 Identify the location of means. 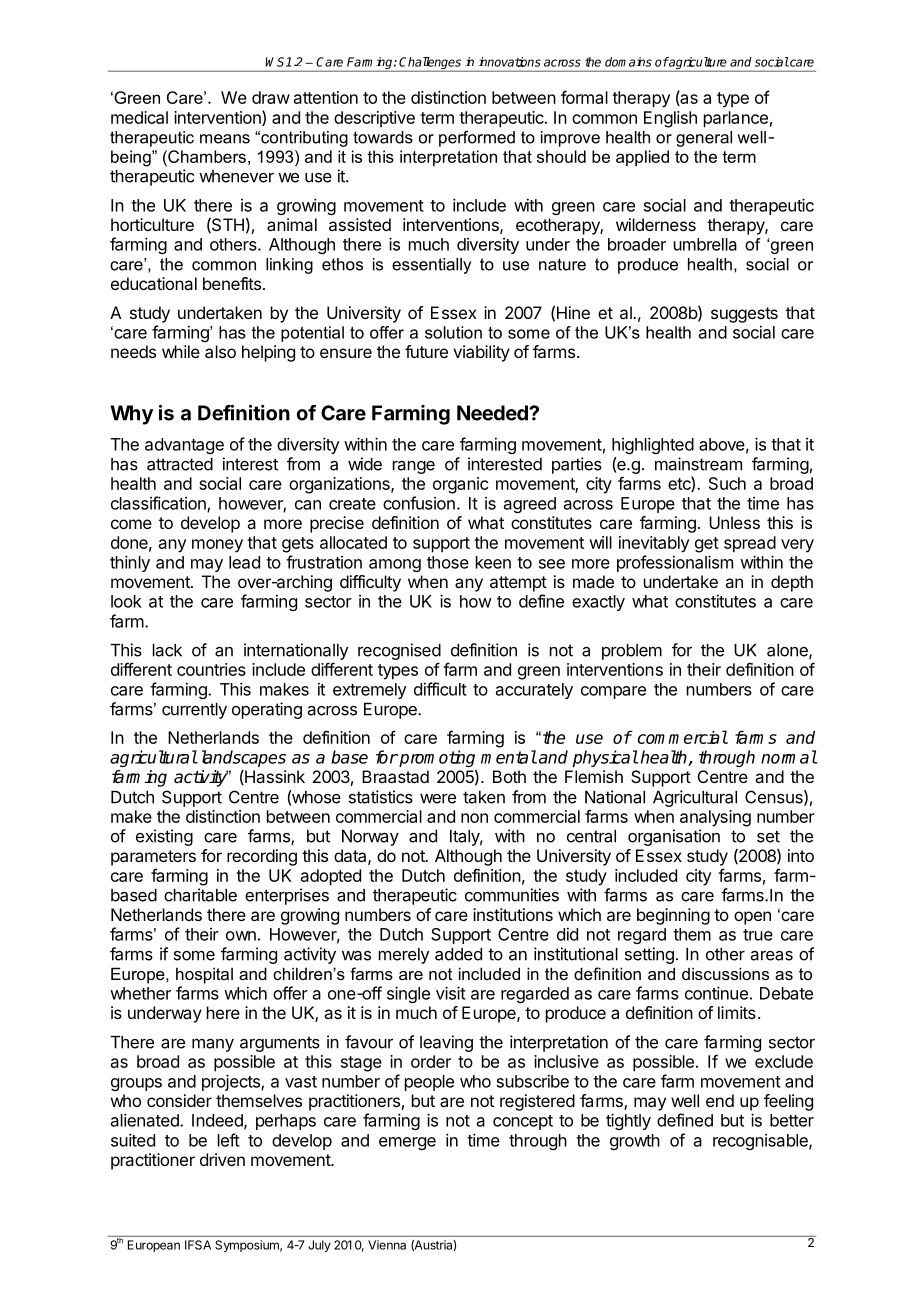
(225, 139).
